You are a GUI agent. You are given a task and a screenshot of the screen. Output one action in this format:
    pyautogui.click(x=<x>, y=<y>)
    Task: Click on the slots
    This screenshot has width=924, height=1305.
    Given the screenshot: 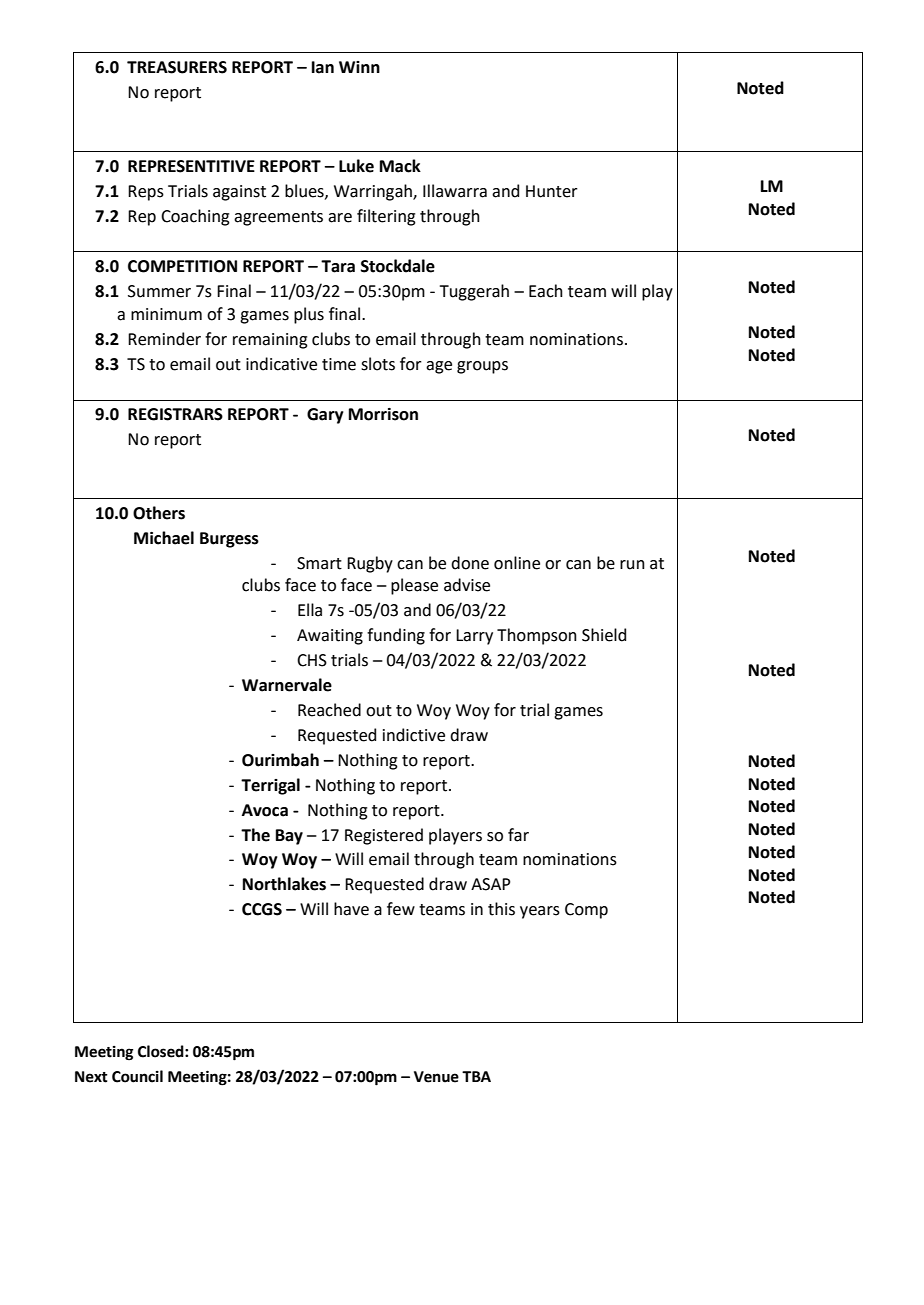 What is the action you would take?
    pyautogui.click(x=378, y=364)
